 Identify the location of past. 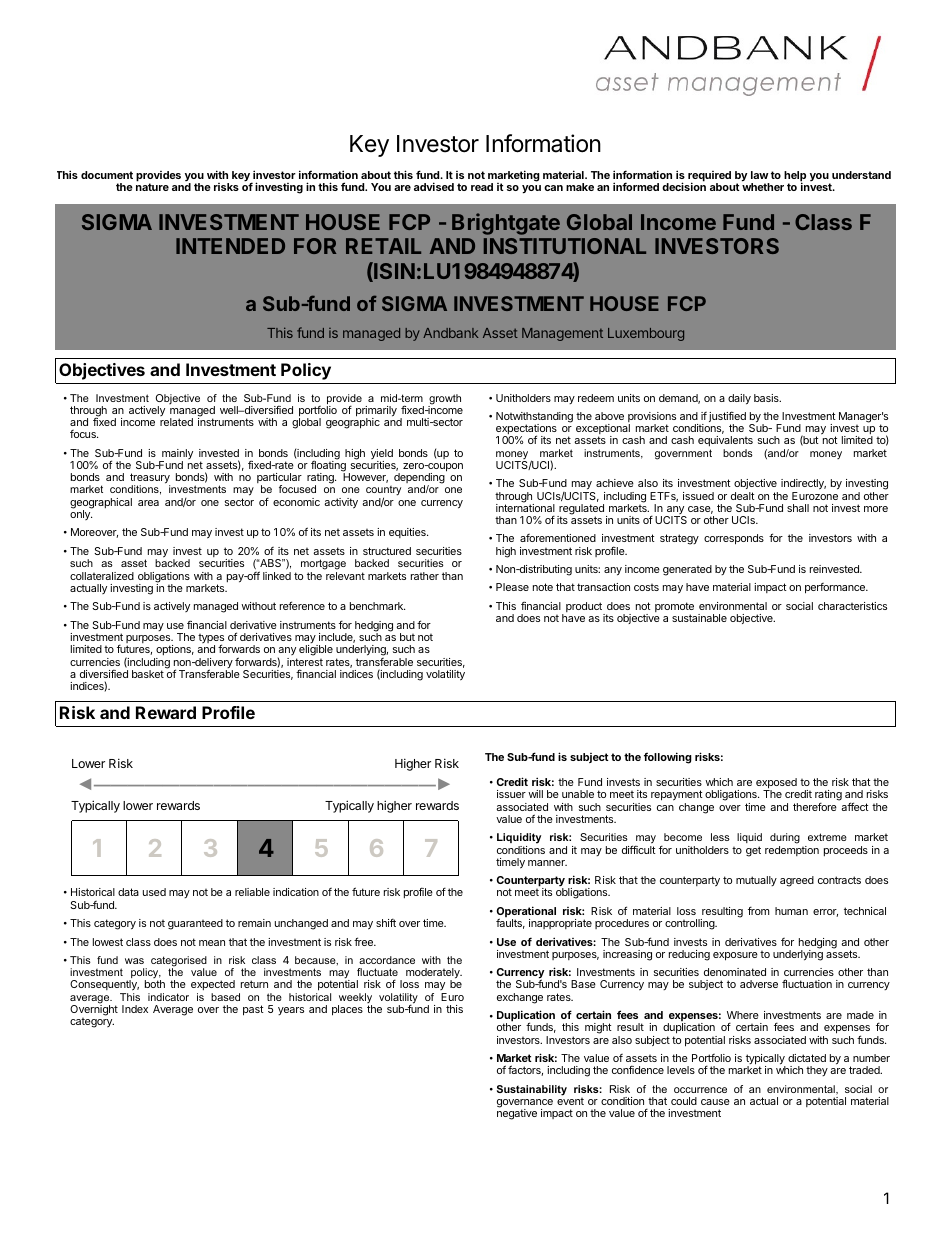
(253, 1010).
